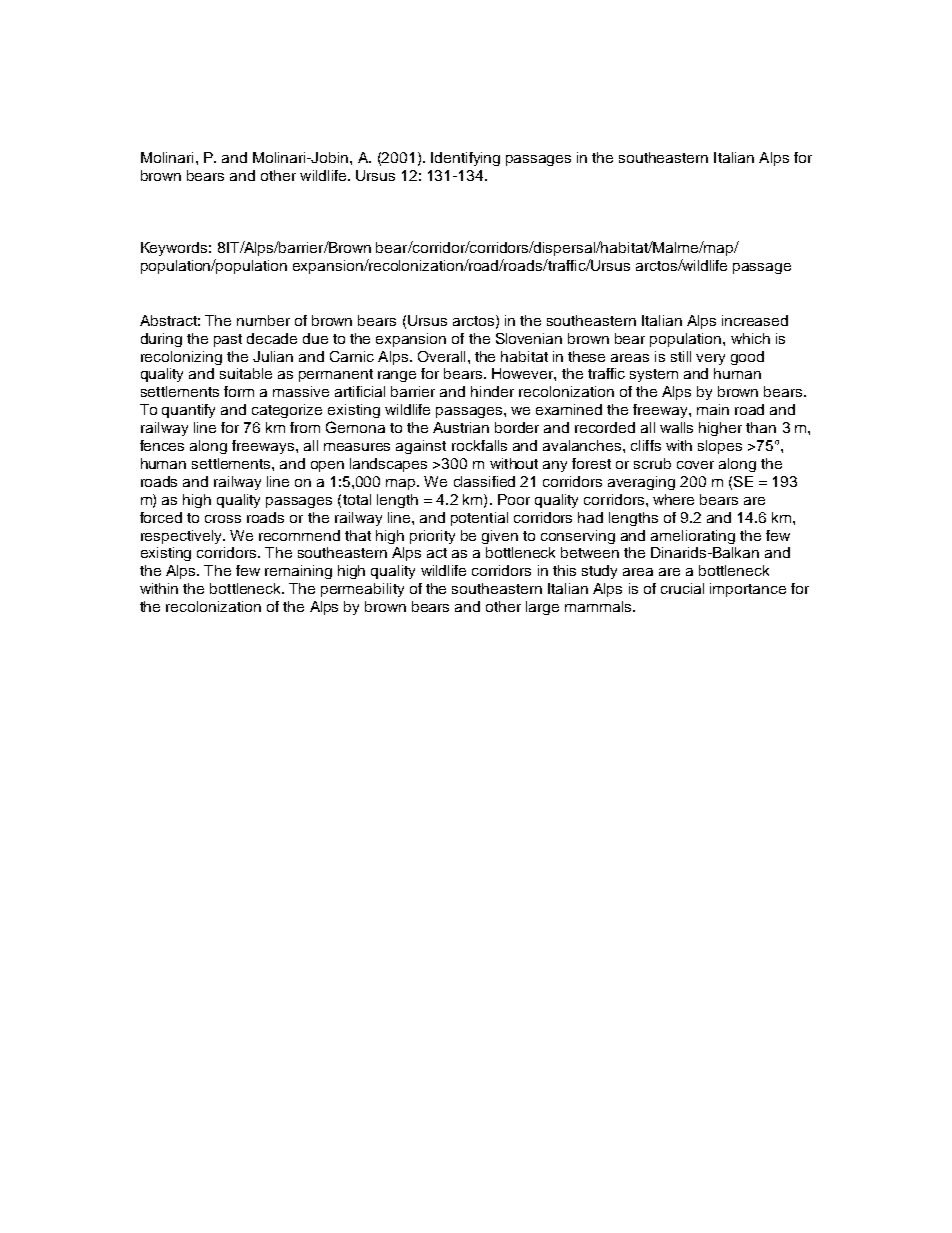 This screenshot has height=1233, width=952. I want to click on form, so click(239, 391).
